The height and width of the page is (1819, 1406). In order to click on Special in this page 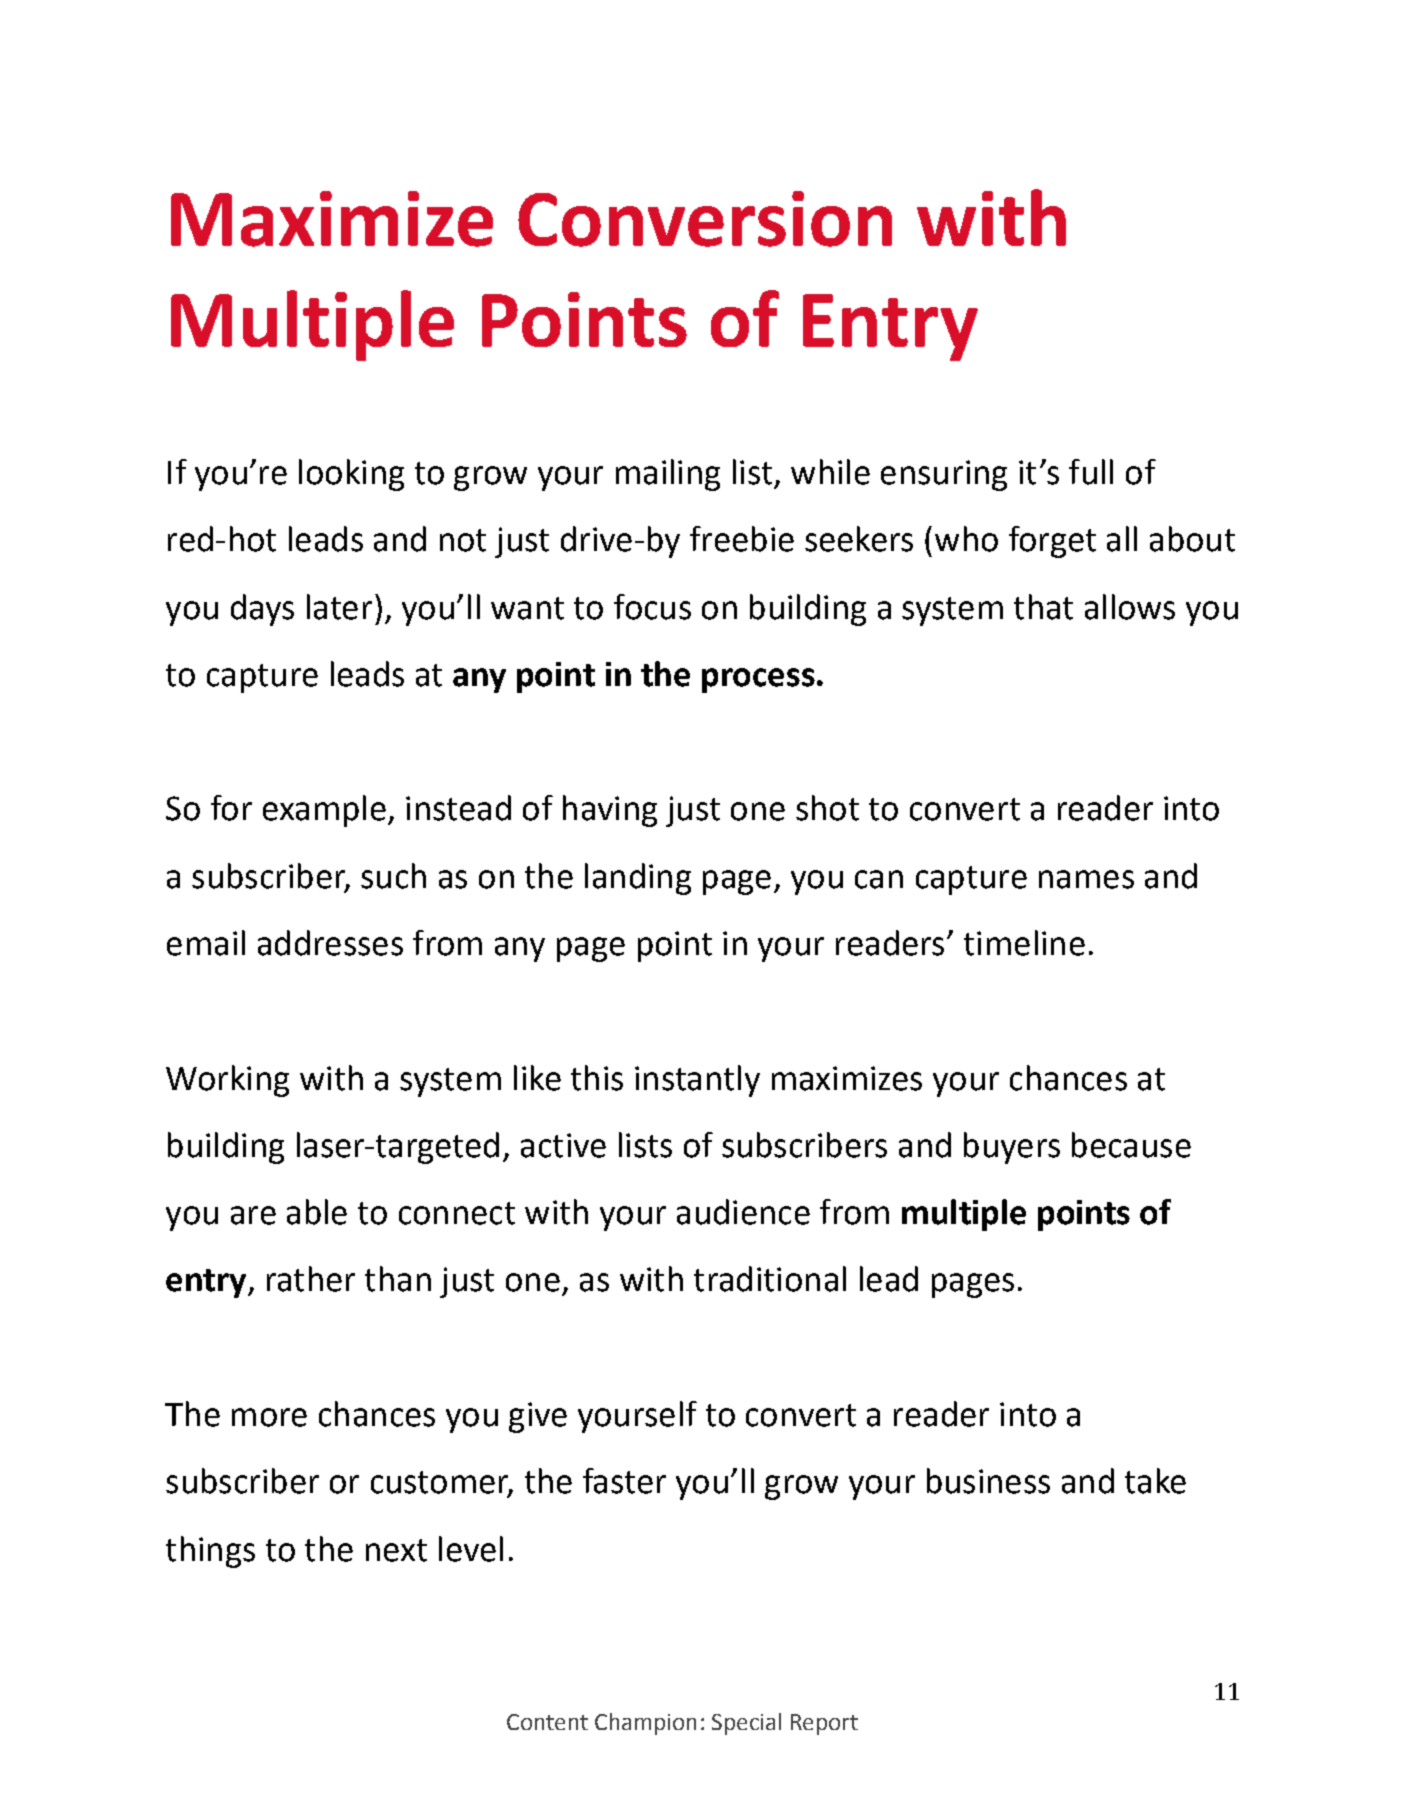, I will do `click(746, 1724)`.
